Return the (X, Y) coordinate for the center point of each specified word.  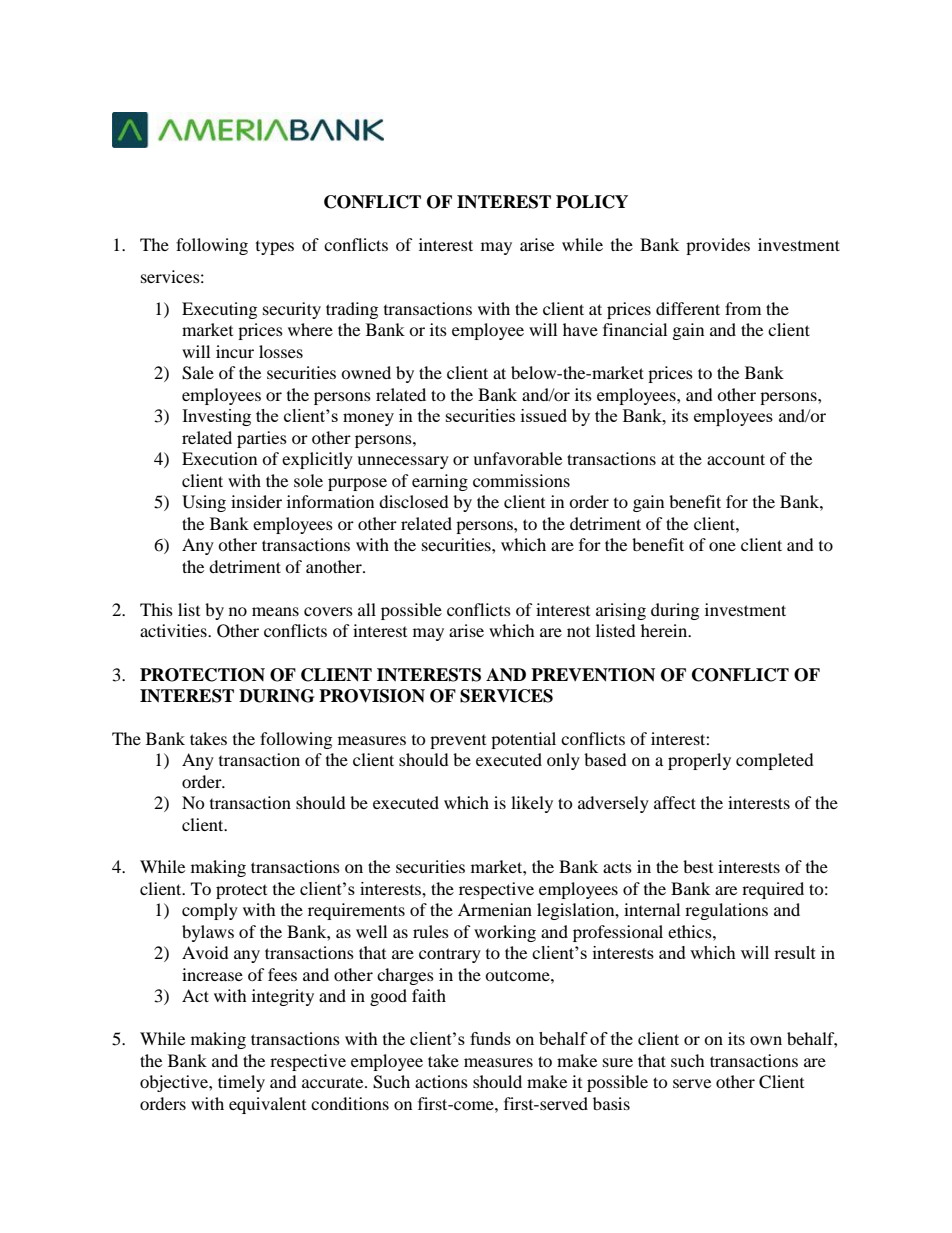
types (275, 248)
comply (210, 911)
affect (675, 802)
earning (440, 482)
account (736, 459)
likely (532, 804)
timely (241, 1083)
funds (490, 1038)
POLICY (592, 202)
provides (718, 246)
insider (256, 501)
